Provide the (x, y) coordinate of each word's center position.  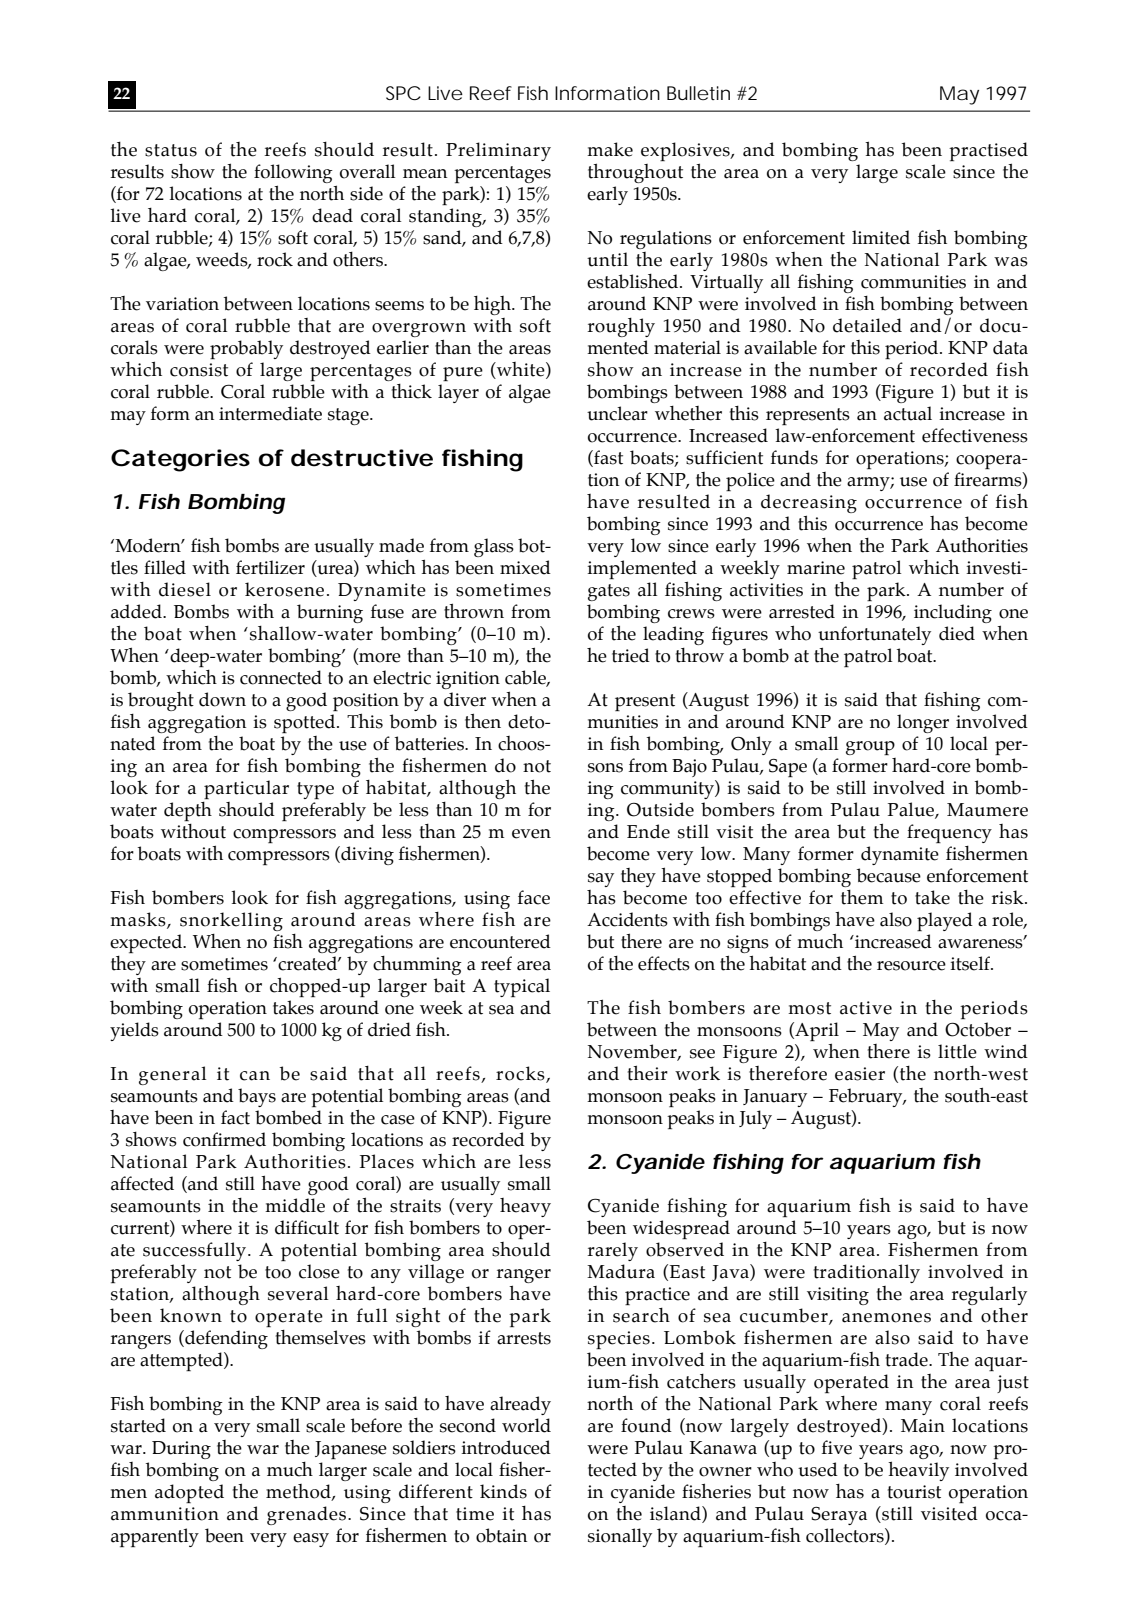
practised (988, 153)
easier (860, 1074)
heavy (525, 1207)
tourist (914, 1492)
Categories (180, 460)
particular (246, 789)
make (610, 149)
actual (908, 413)
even (531, 834)
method (299, 1492)
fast (607, 458)
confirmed (224, 1139)
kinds (503, 1491)
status (171, 150)
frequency (949, 833)
